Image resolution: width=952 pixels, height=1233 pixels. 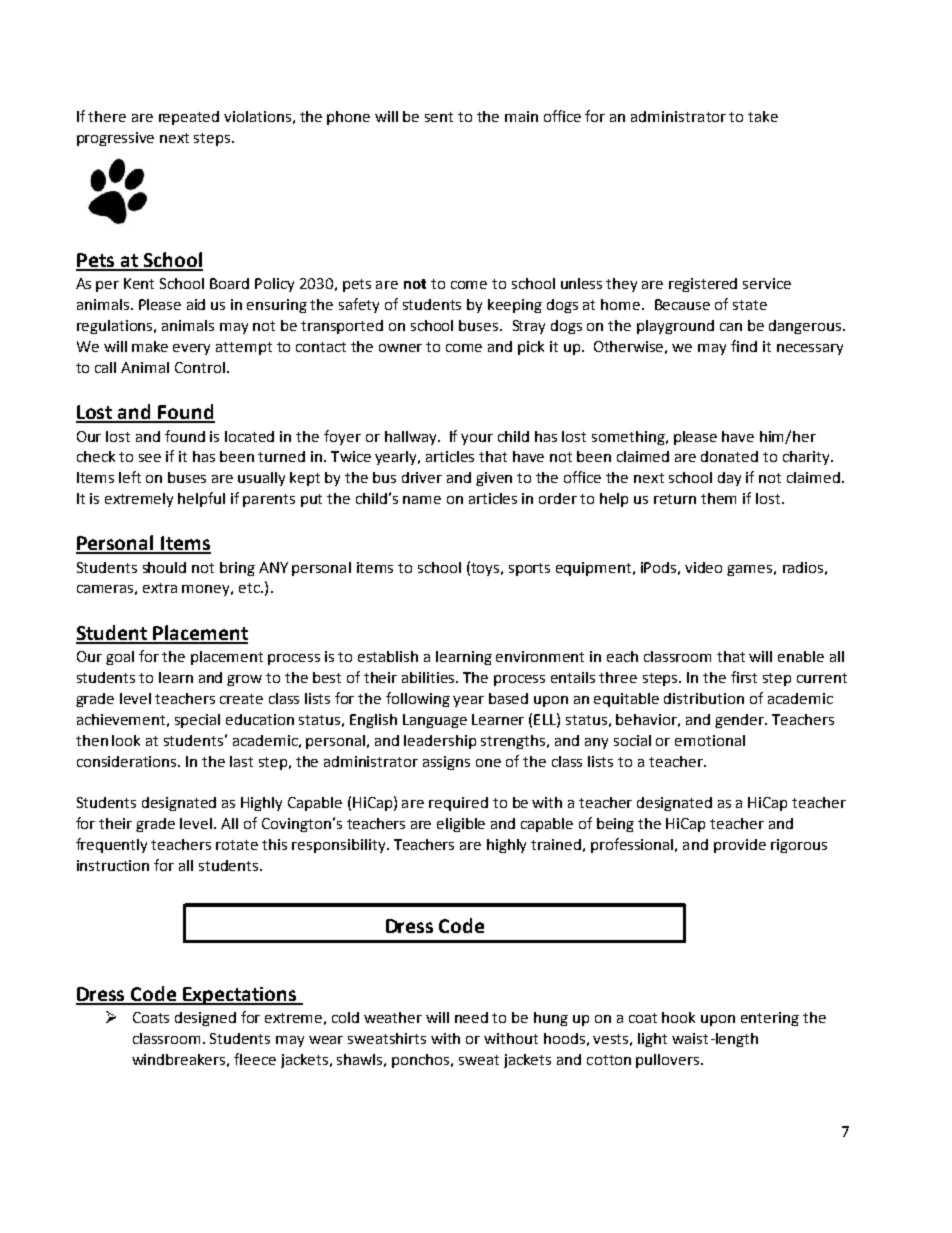 I want to click on take, so click(x=763, y=116).
